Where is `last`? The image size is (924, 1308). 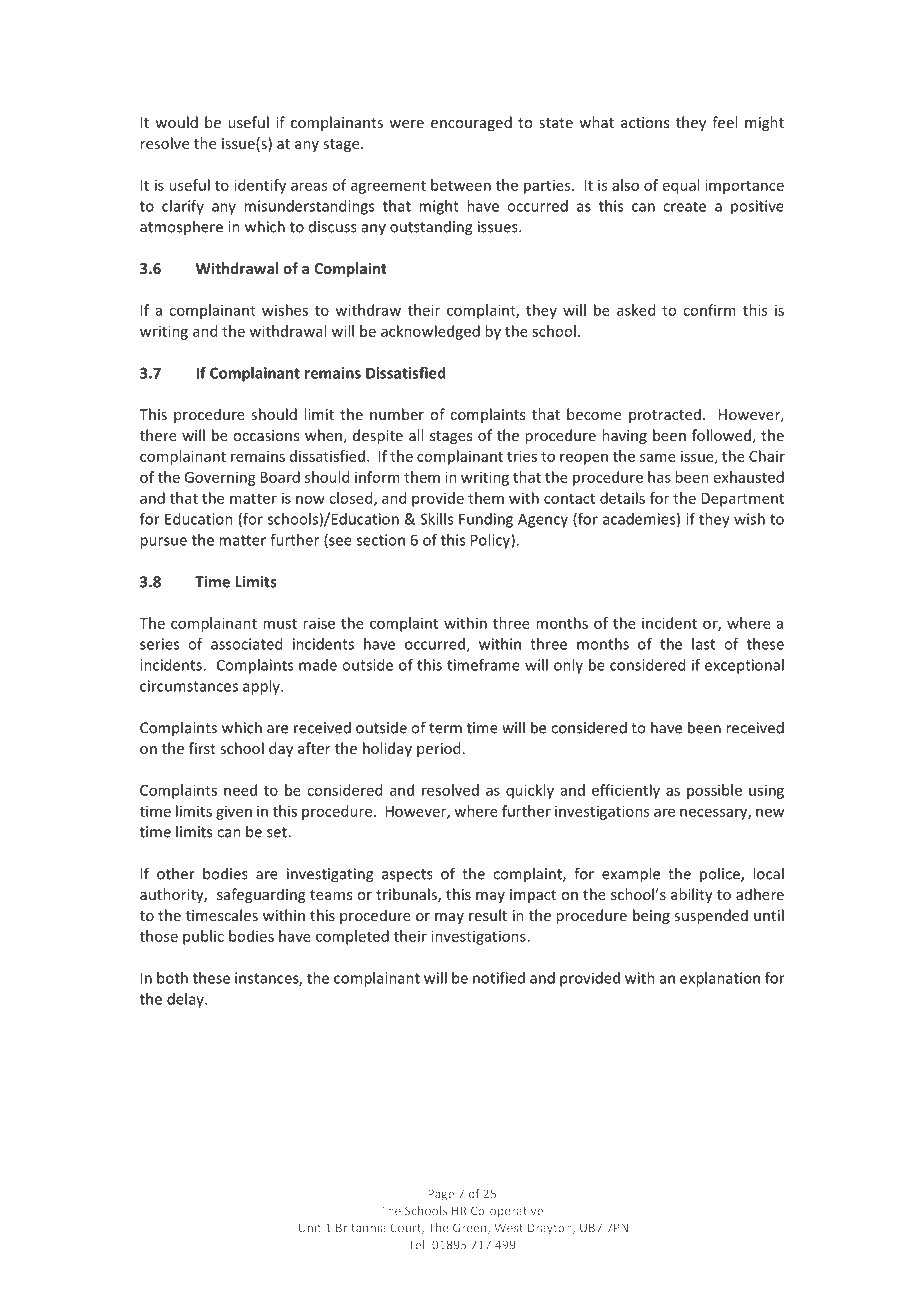 last is located at coordinates (703, 644).
